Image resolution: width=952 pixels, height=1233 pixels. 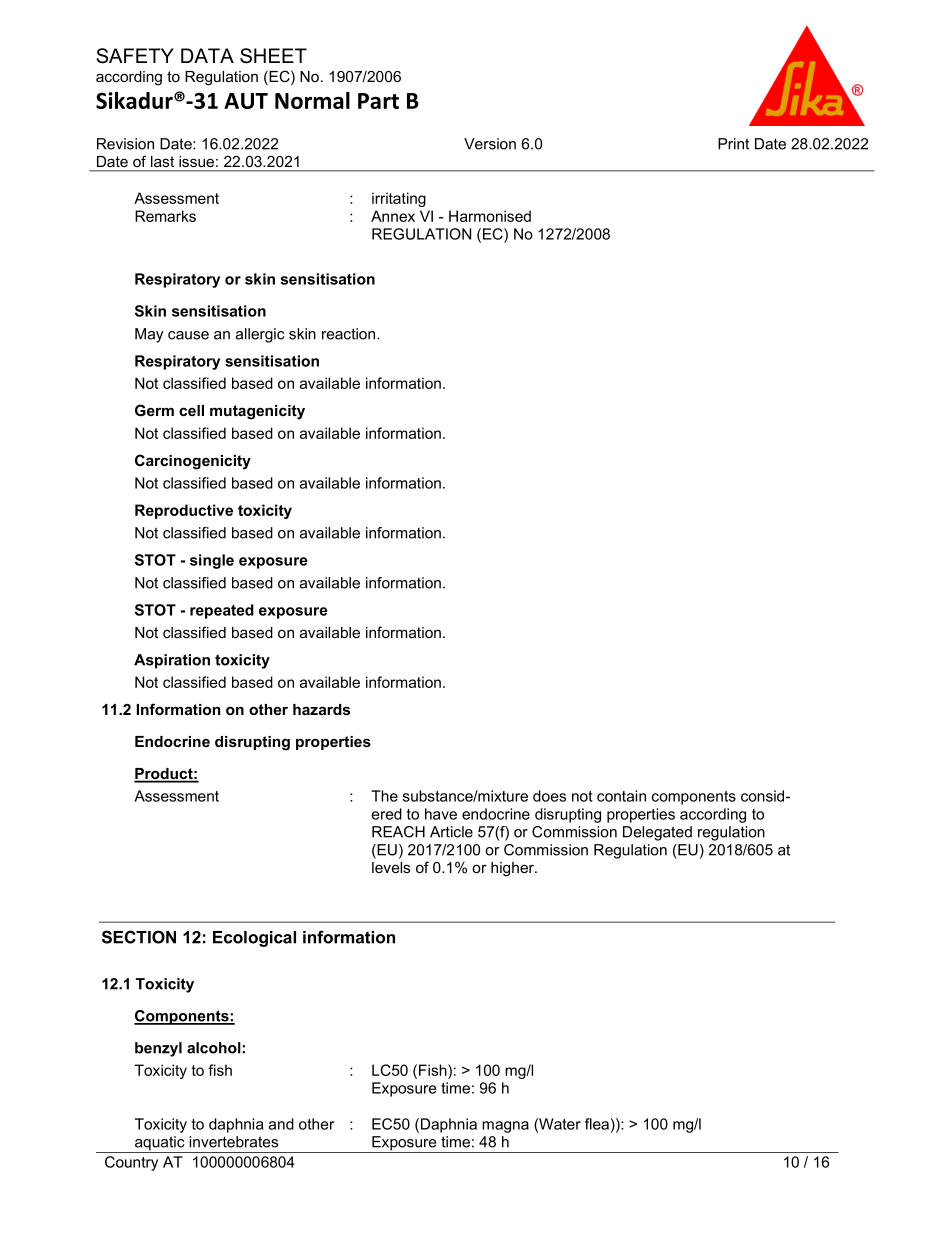 What do you see at coordinates (490, 216) in the screenshot?
I see `Harmonised` at bounding box center [490, 216].
